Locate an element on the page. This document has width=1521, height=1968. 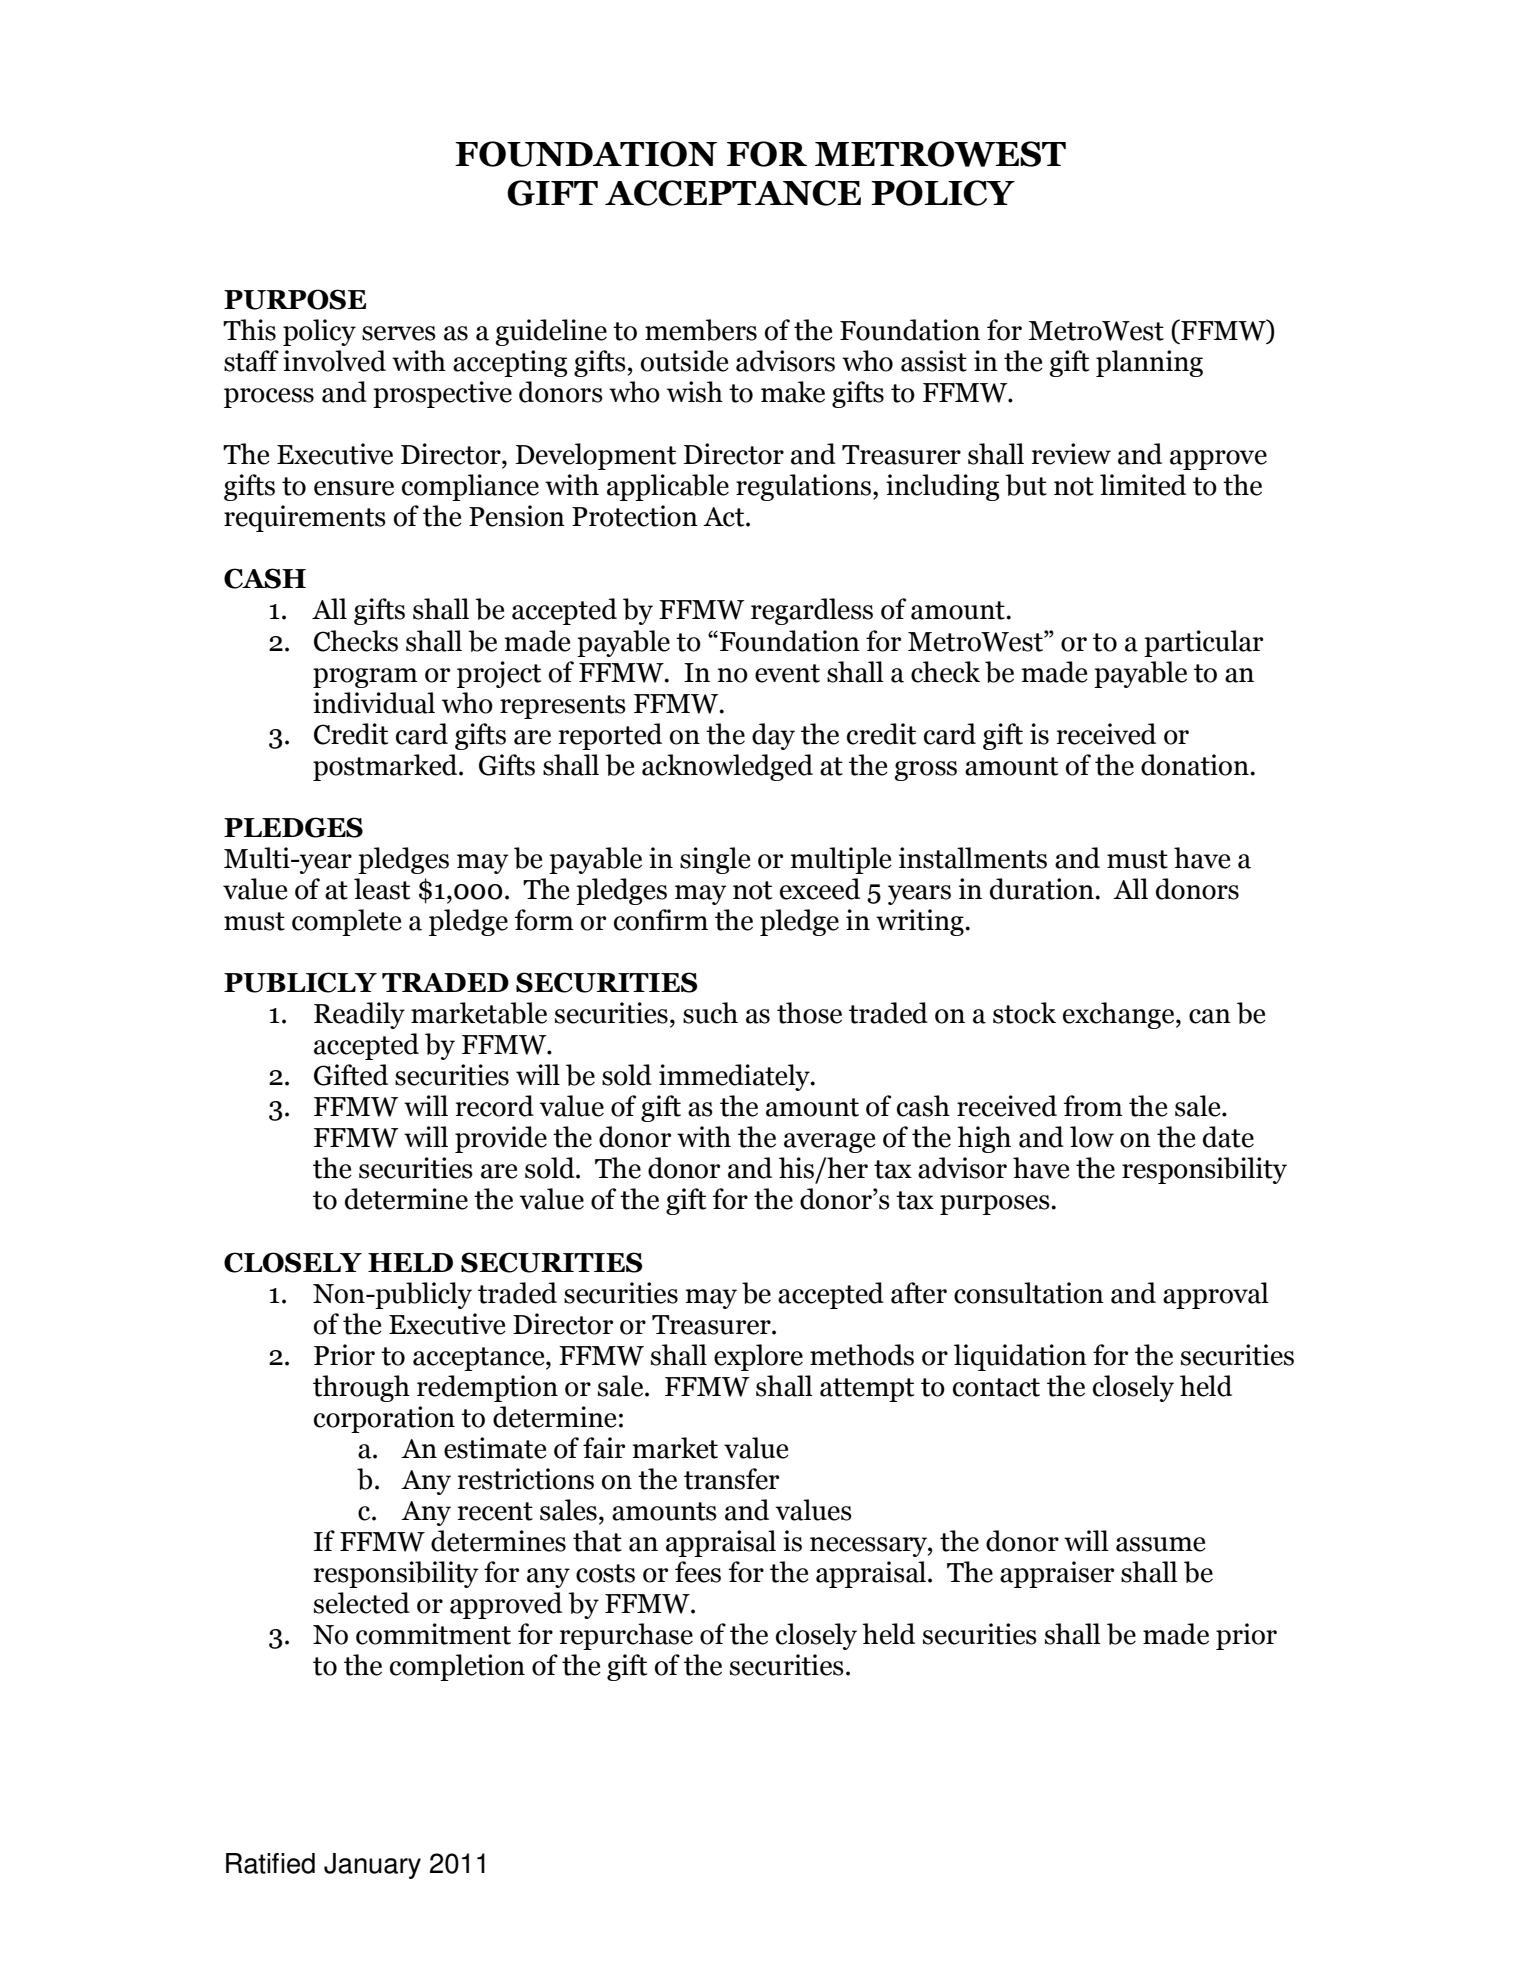
involved is located at coordinates (334, 361).
